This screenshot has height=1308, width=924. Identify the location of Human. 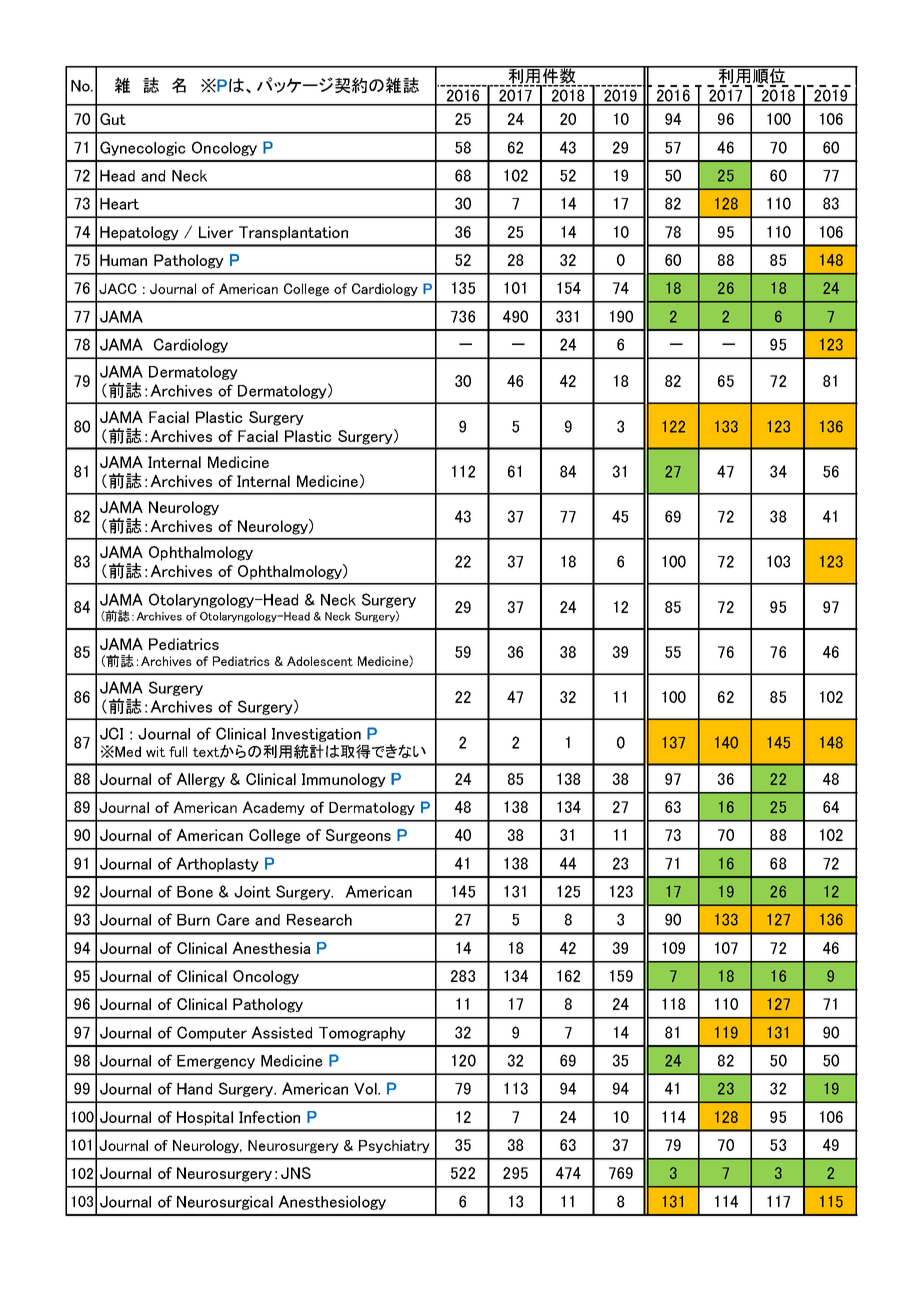
(123, 260).
